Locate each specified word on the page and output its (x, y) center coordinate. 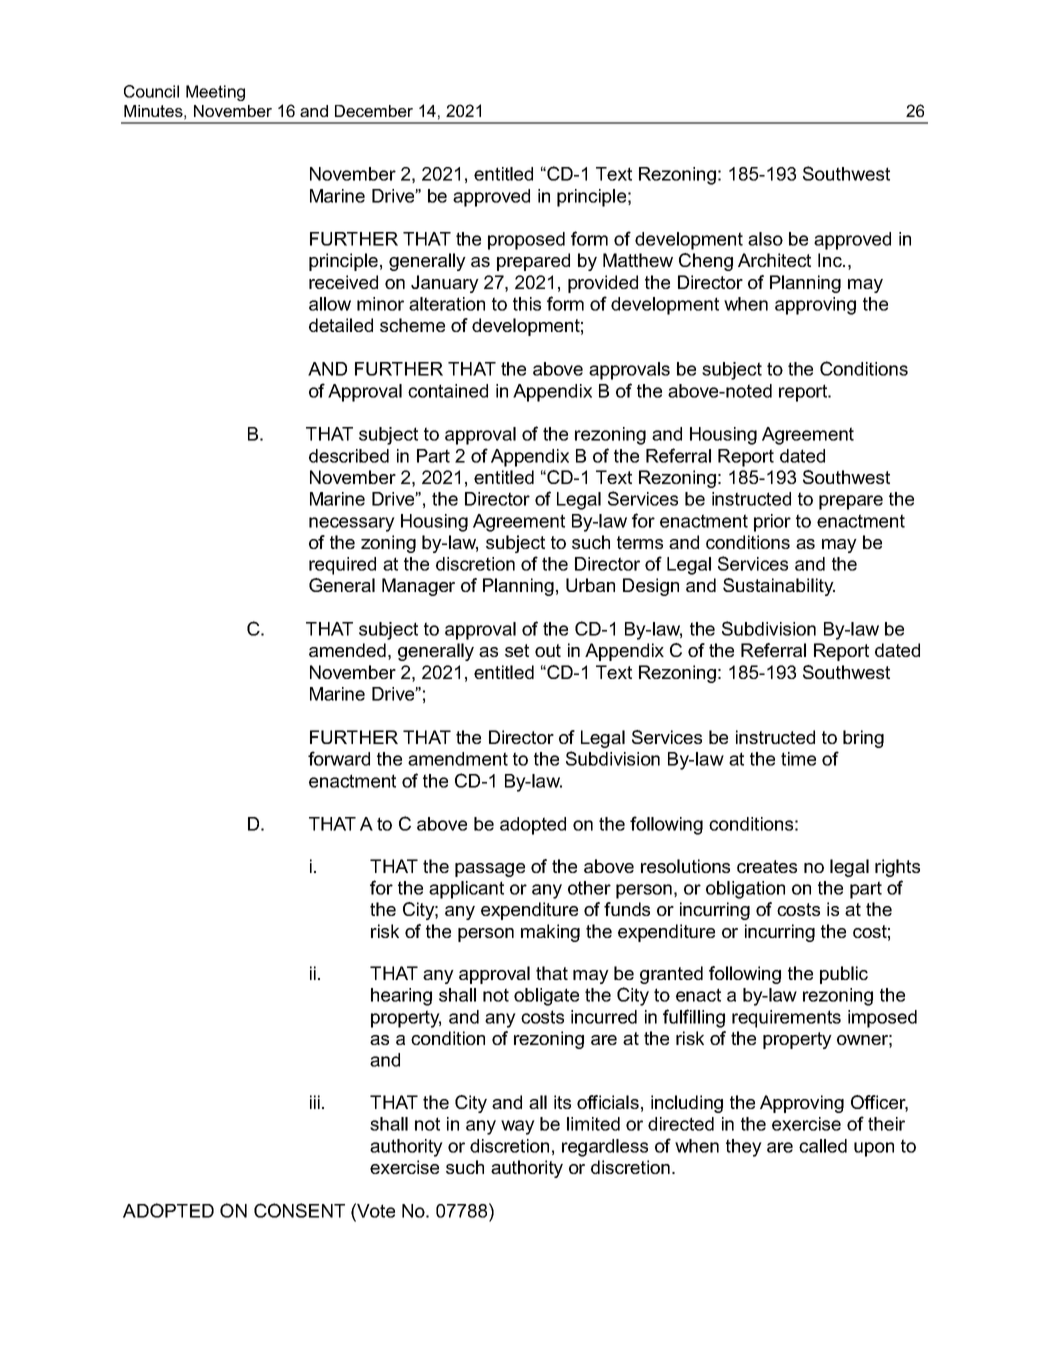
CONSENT (299, 1210)
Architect (774, 260)
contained (448, 391)
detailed (341, 325)
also (765, 239)
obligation (745, 890)
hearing (401, 997)
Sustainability (779, 587)
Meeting (215, 93)
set (517, 650)
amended (347, 650)
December (374, 111)
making (550, 933)
